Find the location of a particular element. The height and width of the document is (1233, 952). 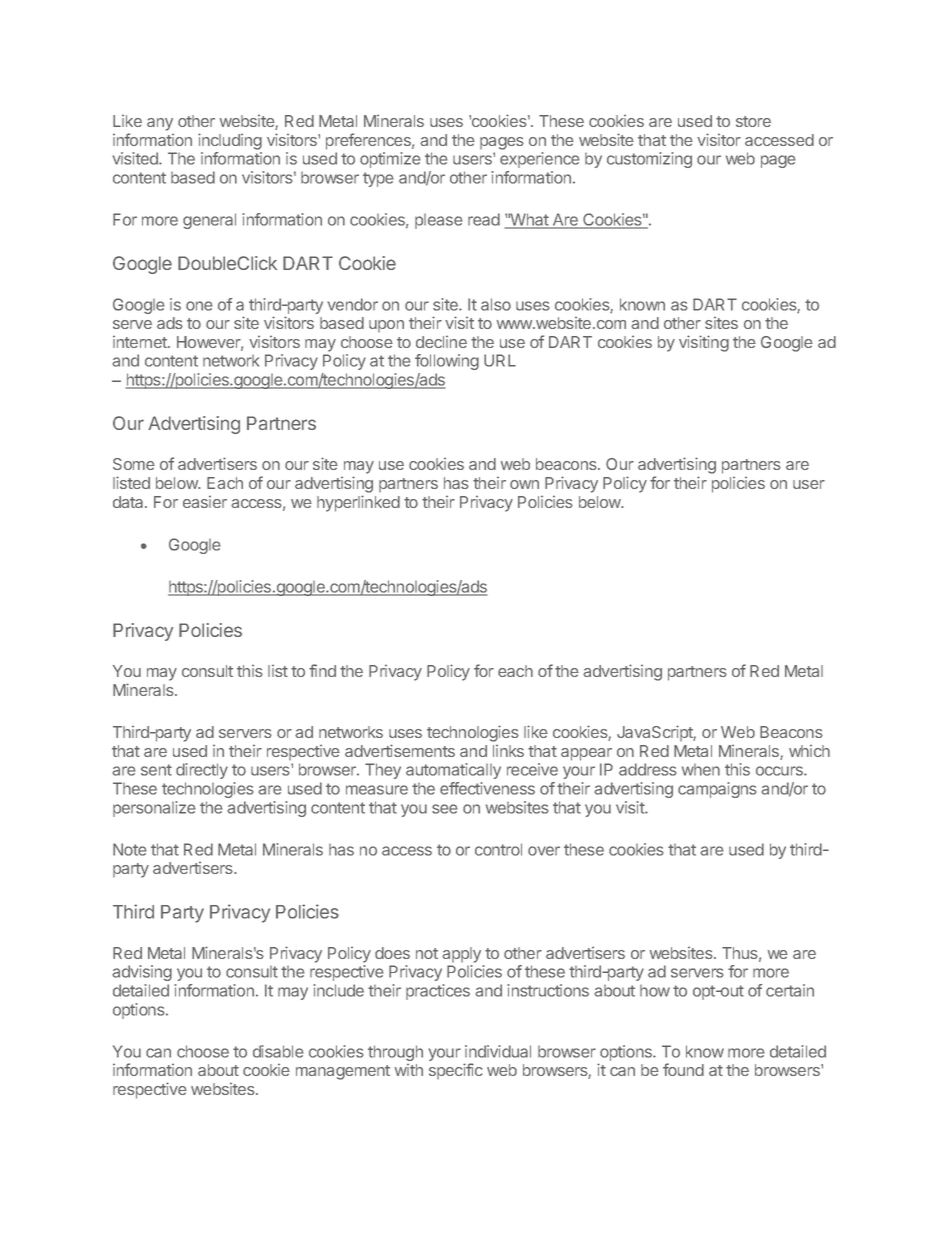

see is located at coordinates (445, 809).
